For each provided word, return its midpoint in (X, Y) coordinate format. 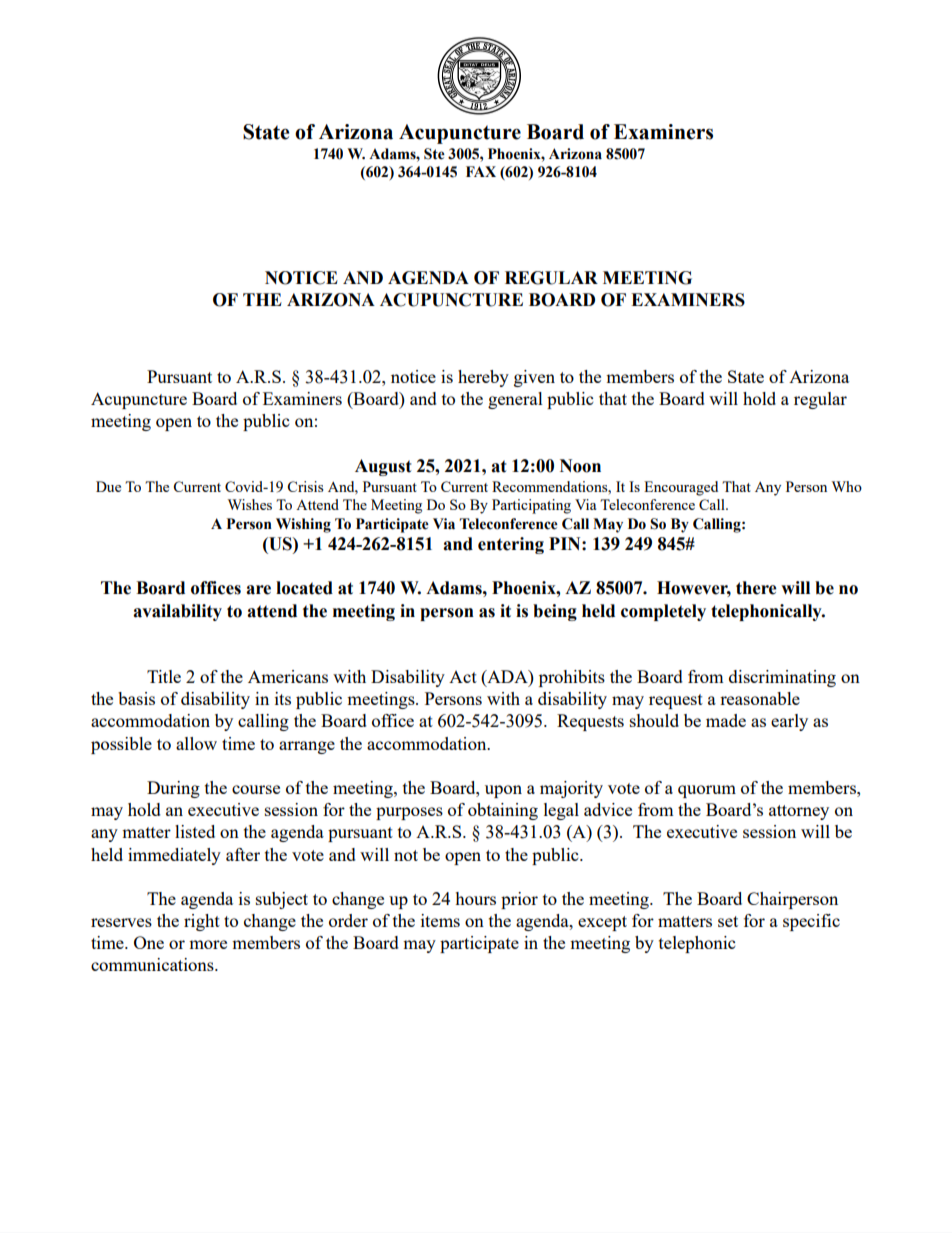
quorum (707, 791)
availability (177, 612)
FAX (481, 171)
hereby (483, 378)
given (534, 378)
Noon (580, 466)
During (173, 789)
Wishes (250, 504)
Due (108, 486)
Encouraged (681, 488)
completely (663, 612)
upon (503, 791)
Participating (531, 506)
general (515, 400)
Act (463, 677)
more (208, 944)
